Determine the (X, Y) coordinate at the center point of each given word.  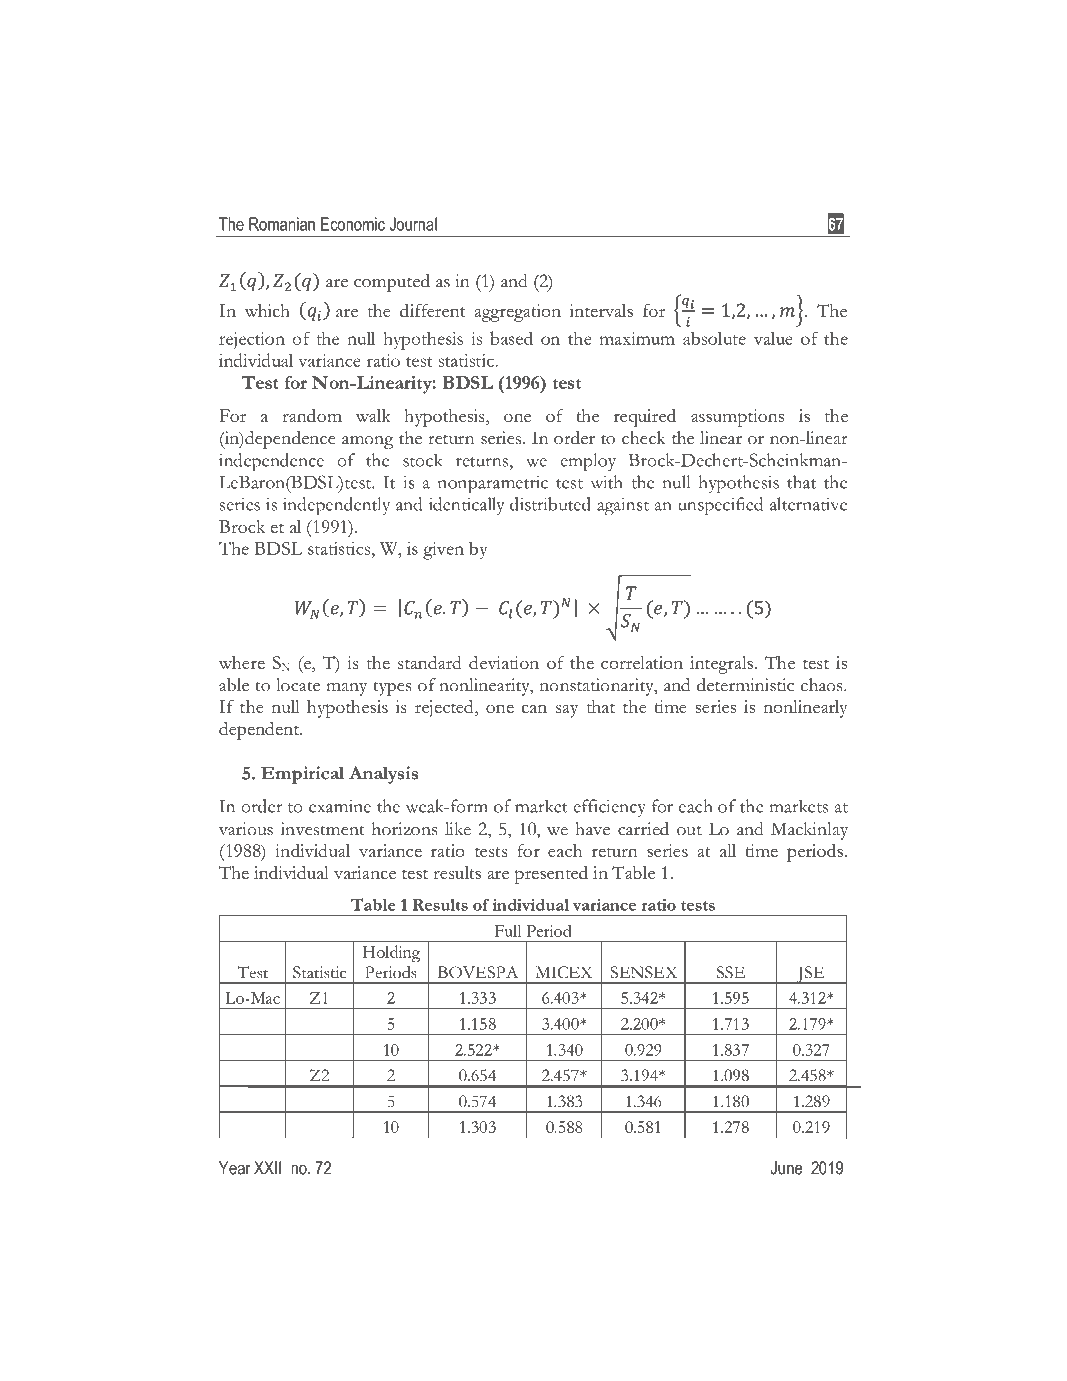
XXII (267, 1168)
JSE (810, 975)
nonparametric (493, 484)
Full (508, 931)
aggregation (517, 313)
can (534, 708)
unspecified (720, 506)
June (786, 1168)
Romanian (282, 224)
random (312, 415)
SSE (731, 972)
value (773, 338)
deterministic (745, 685)
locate (298, 685)
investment (323, 829)
